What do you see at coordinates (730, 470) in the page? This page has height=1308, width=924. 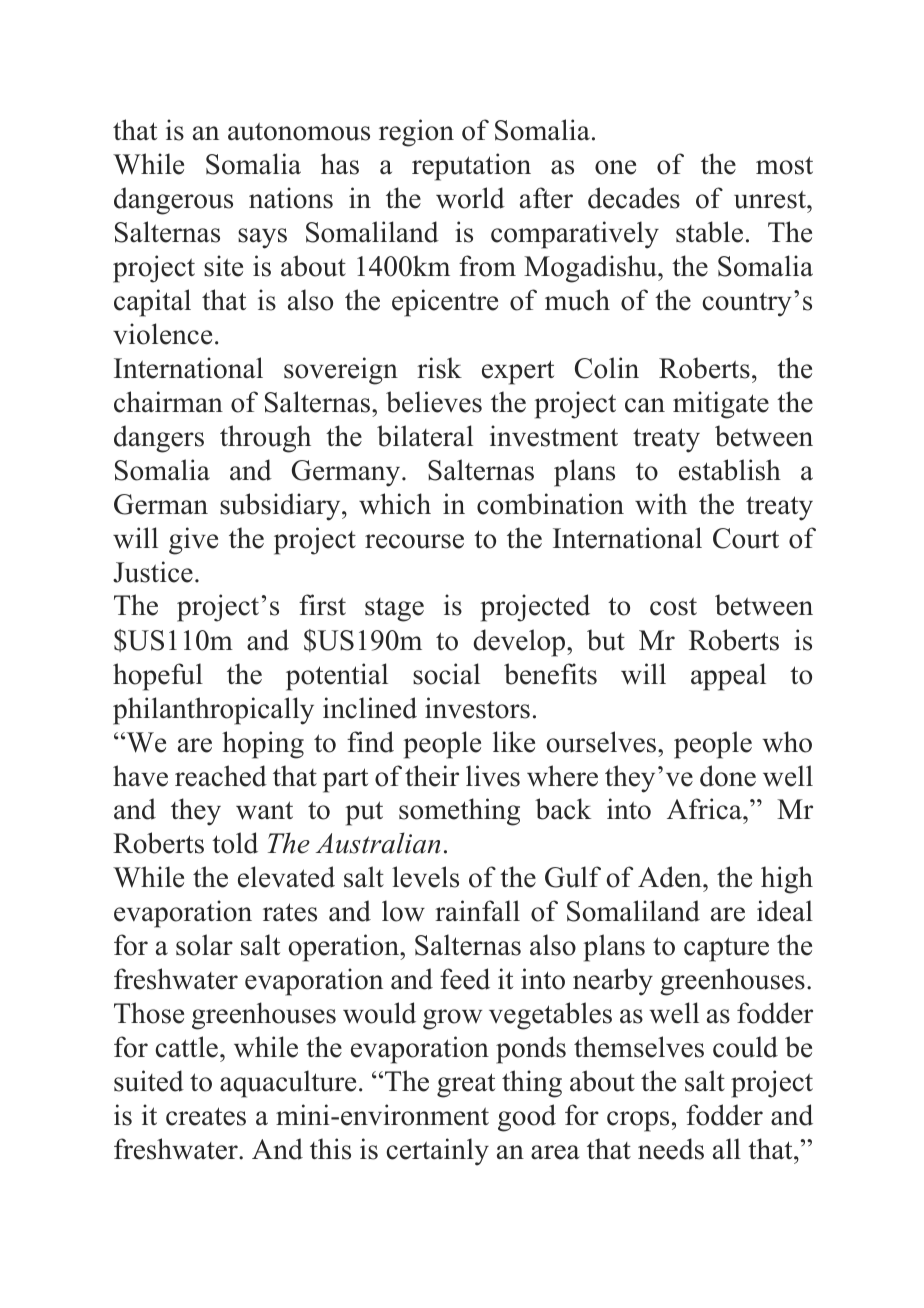 I see `establish` at bounding box center [730, 470].
